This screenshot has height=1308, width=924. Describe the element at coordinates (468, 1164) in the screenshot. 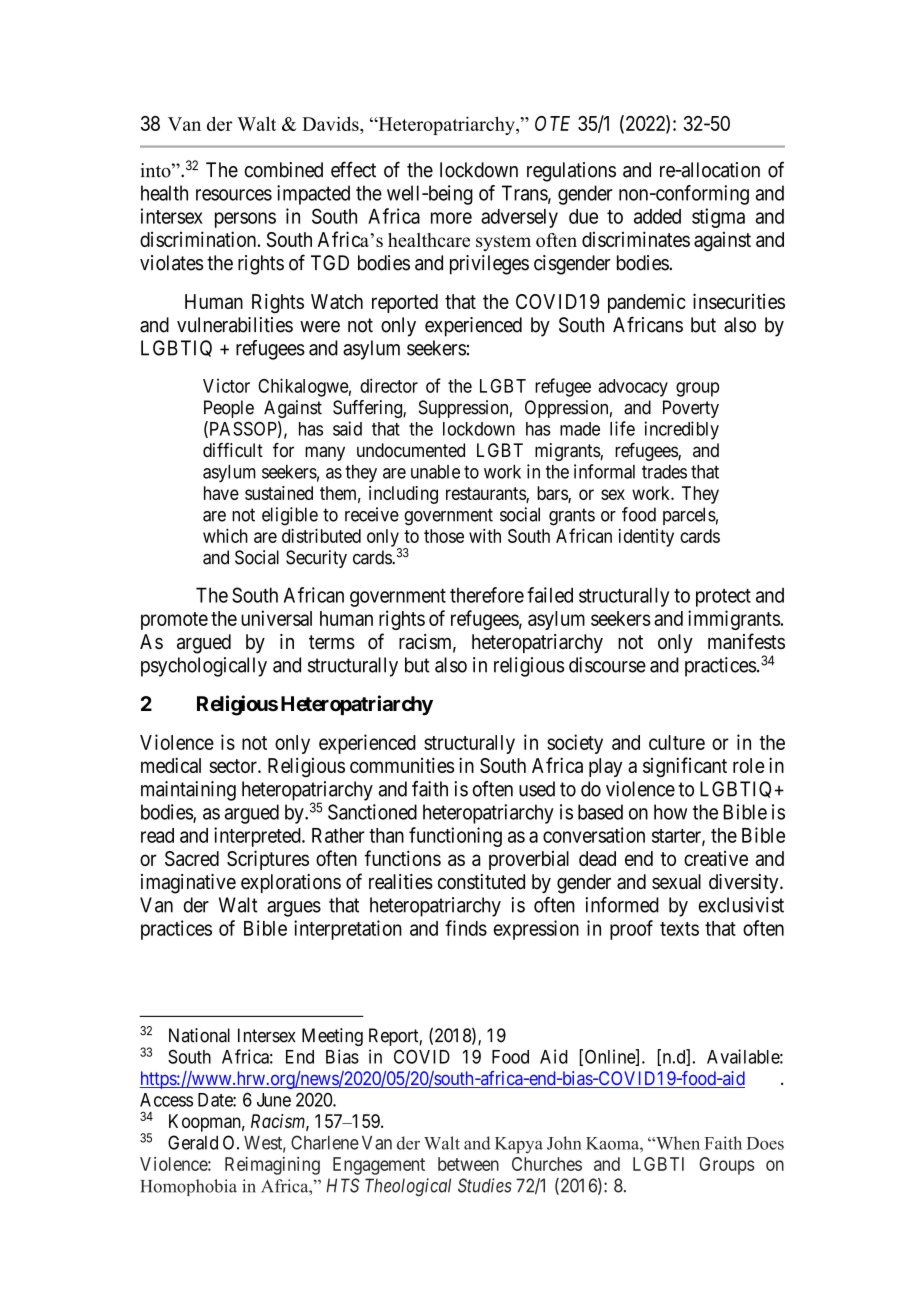

I see `between` at that location.
